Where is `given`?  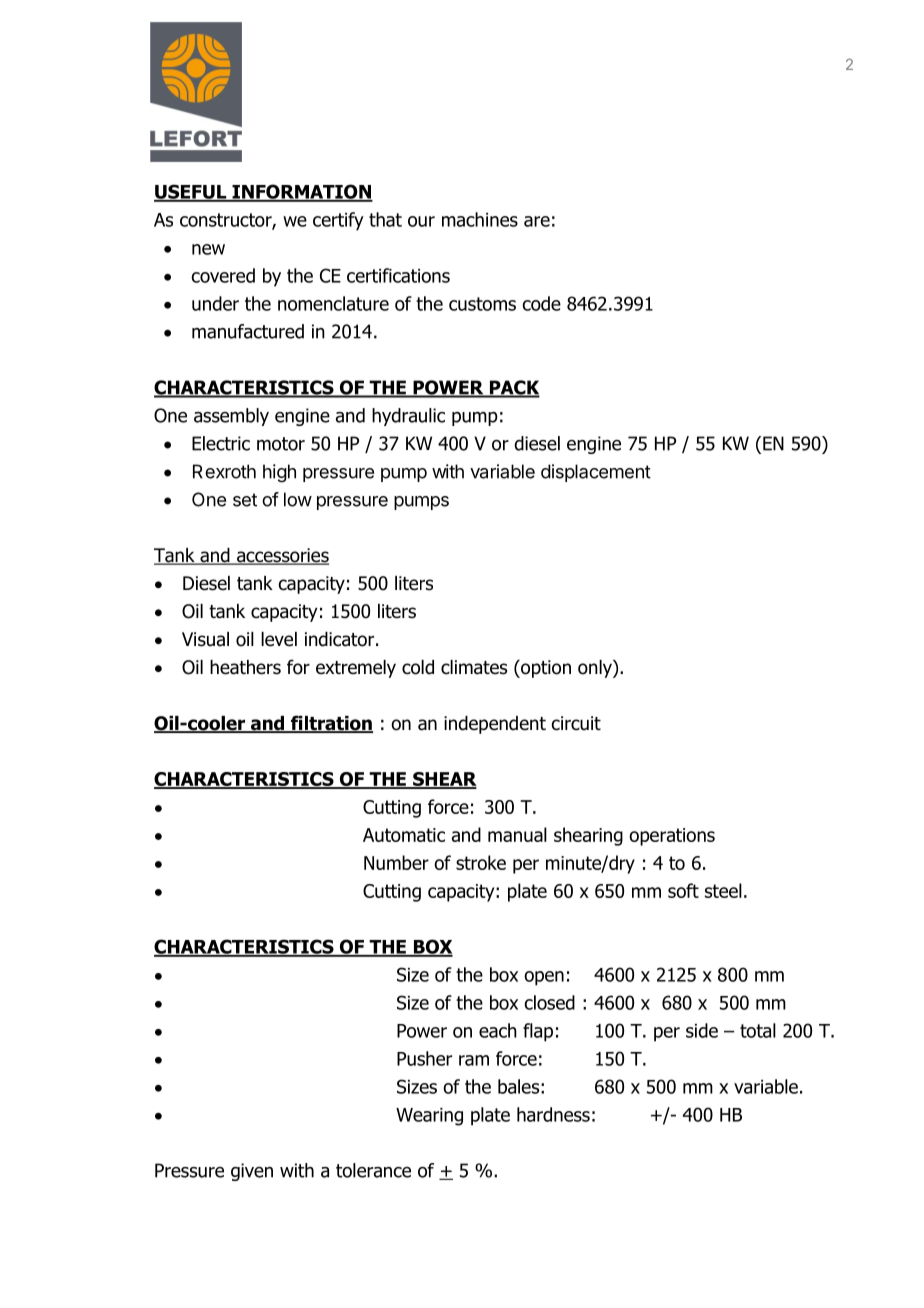 given is located at coordinates (252, 1172).
